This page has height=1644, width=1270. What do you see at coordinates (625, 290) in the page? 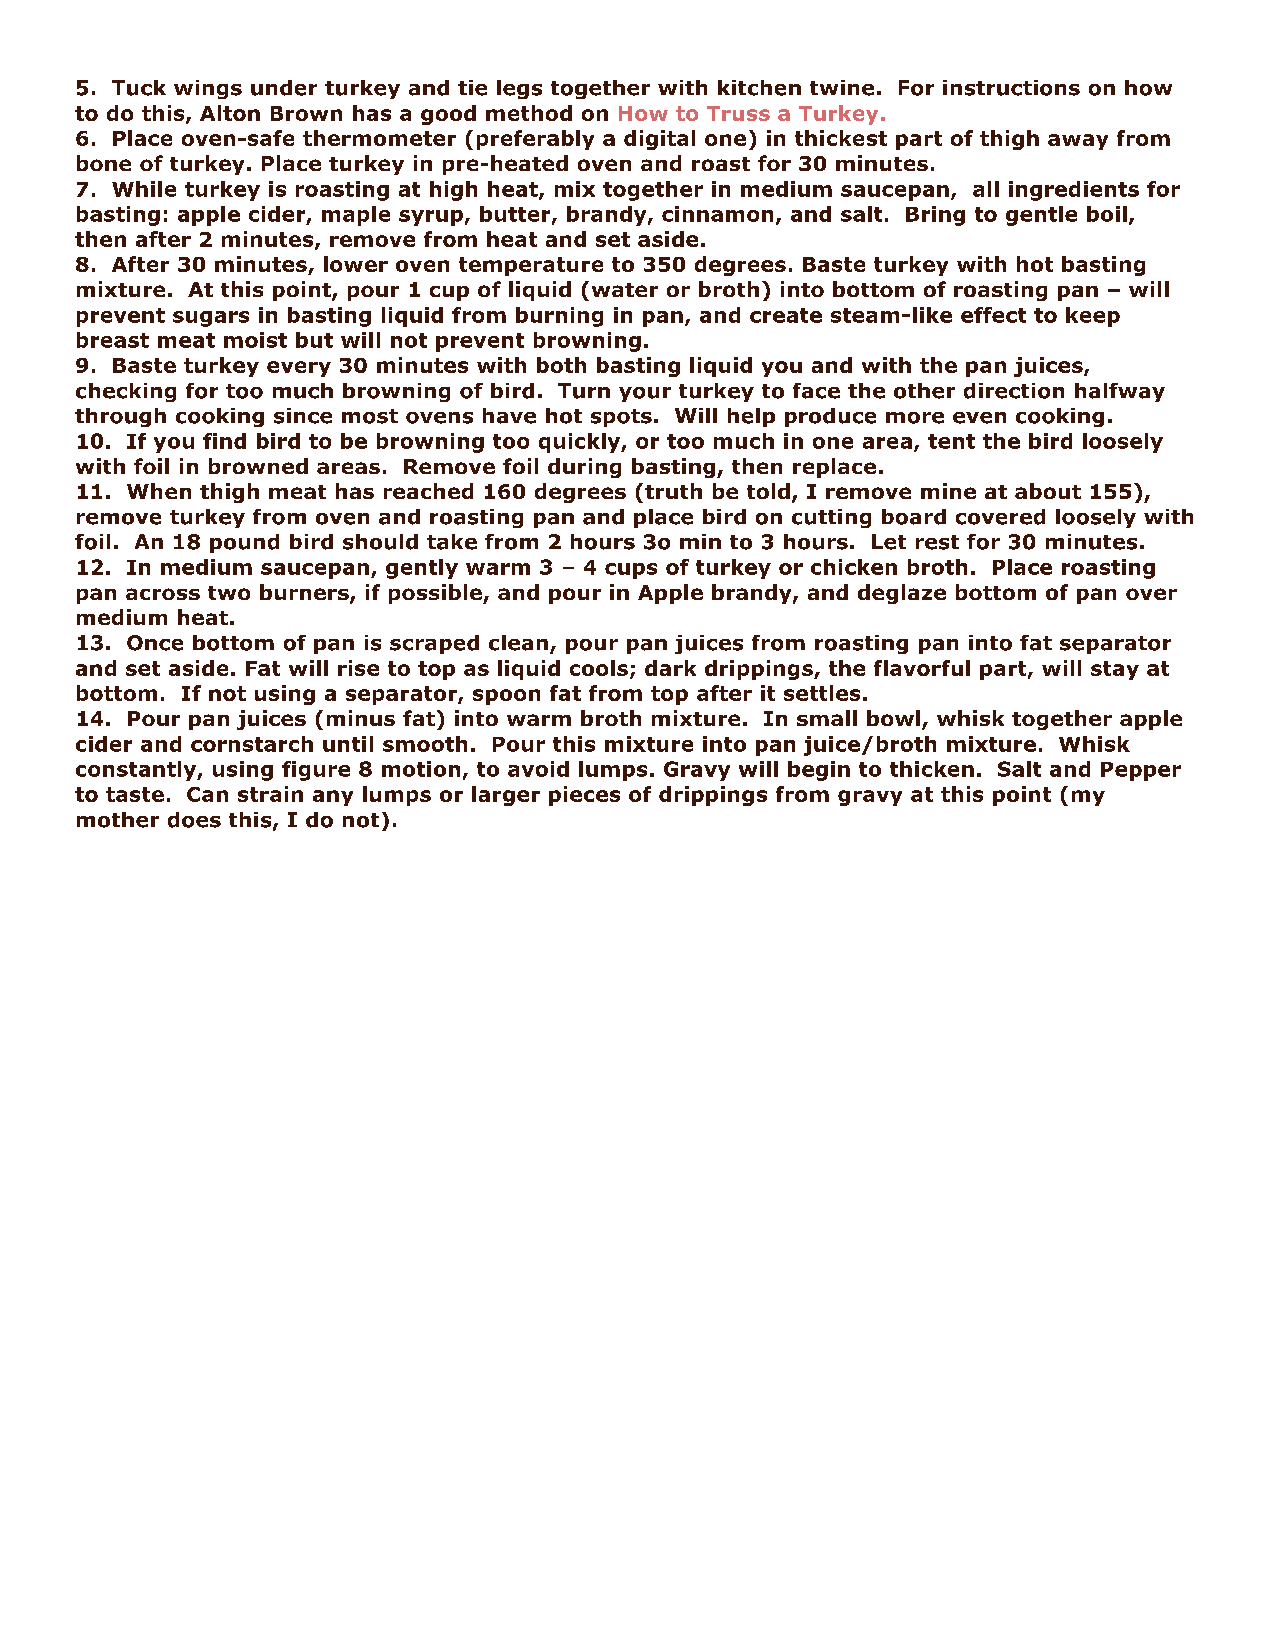
I see `water` at bounding box center [625, 290].
